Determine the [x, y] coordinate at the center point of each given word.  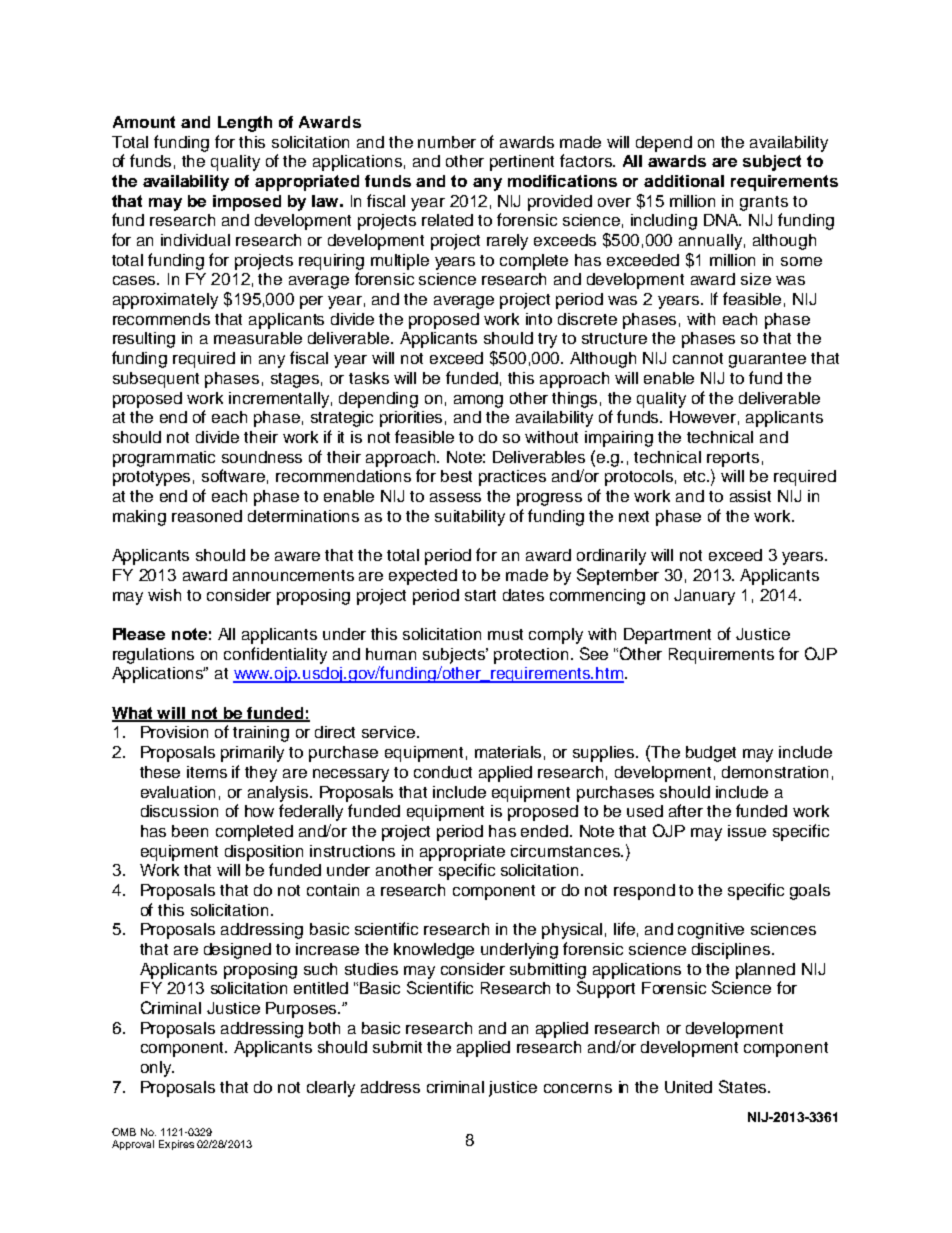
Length [245, 124]
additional [684, 181]
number [447, 142]
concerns [578, 1088]
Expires [176, 1145]
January [704, 597]
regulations [153, 656]
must [505, 634]
